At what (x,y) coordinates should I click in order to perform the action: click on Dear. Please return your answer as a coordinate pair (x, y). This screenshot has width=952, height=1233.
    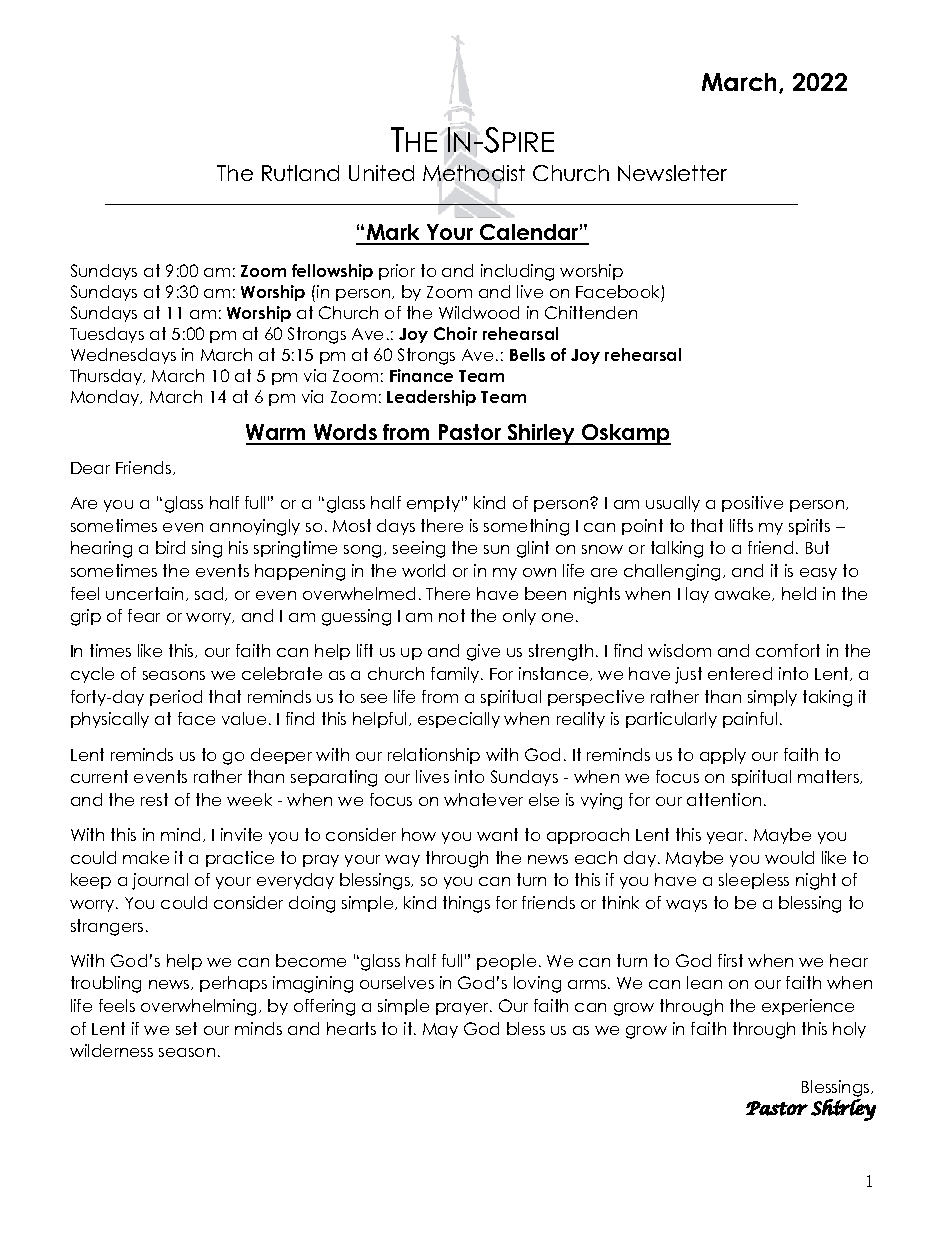
    Looking at the image, I should click on (90, 468).
